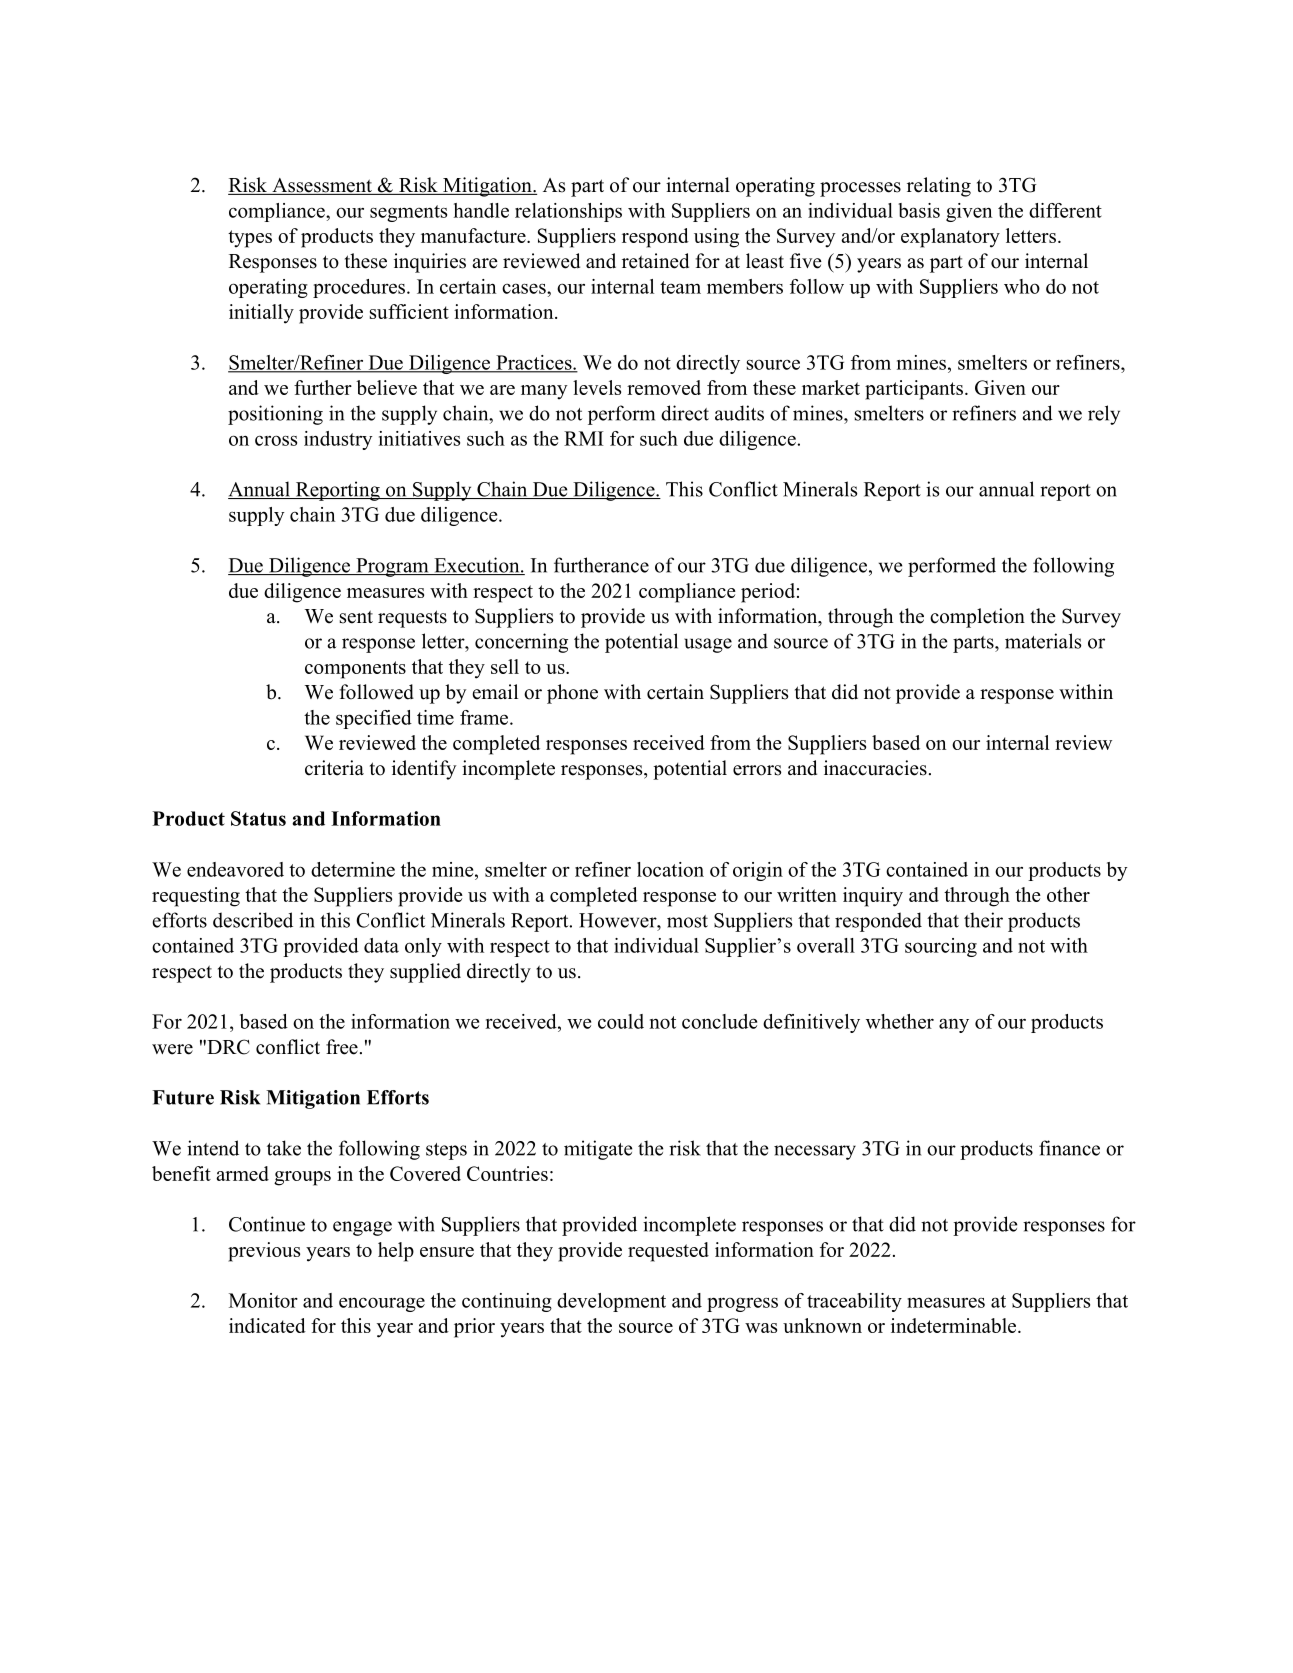 The height and width of the page is (1673, 1293). I want to click on types, so click(250, 239).
